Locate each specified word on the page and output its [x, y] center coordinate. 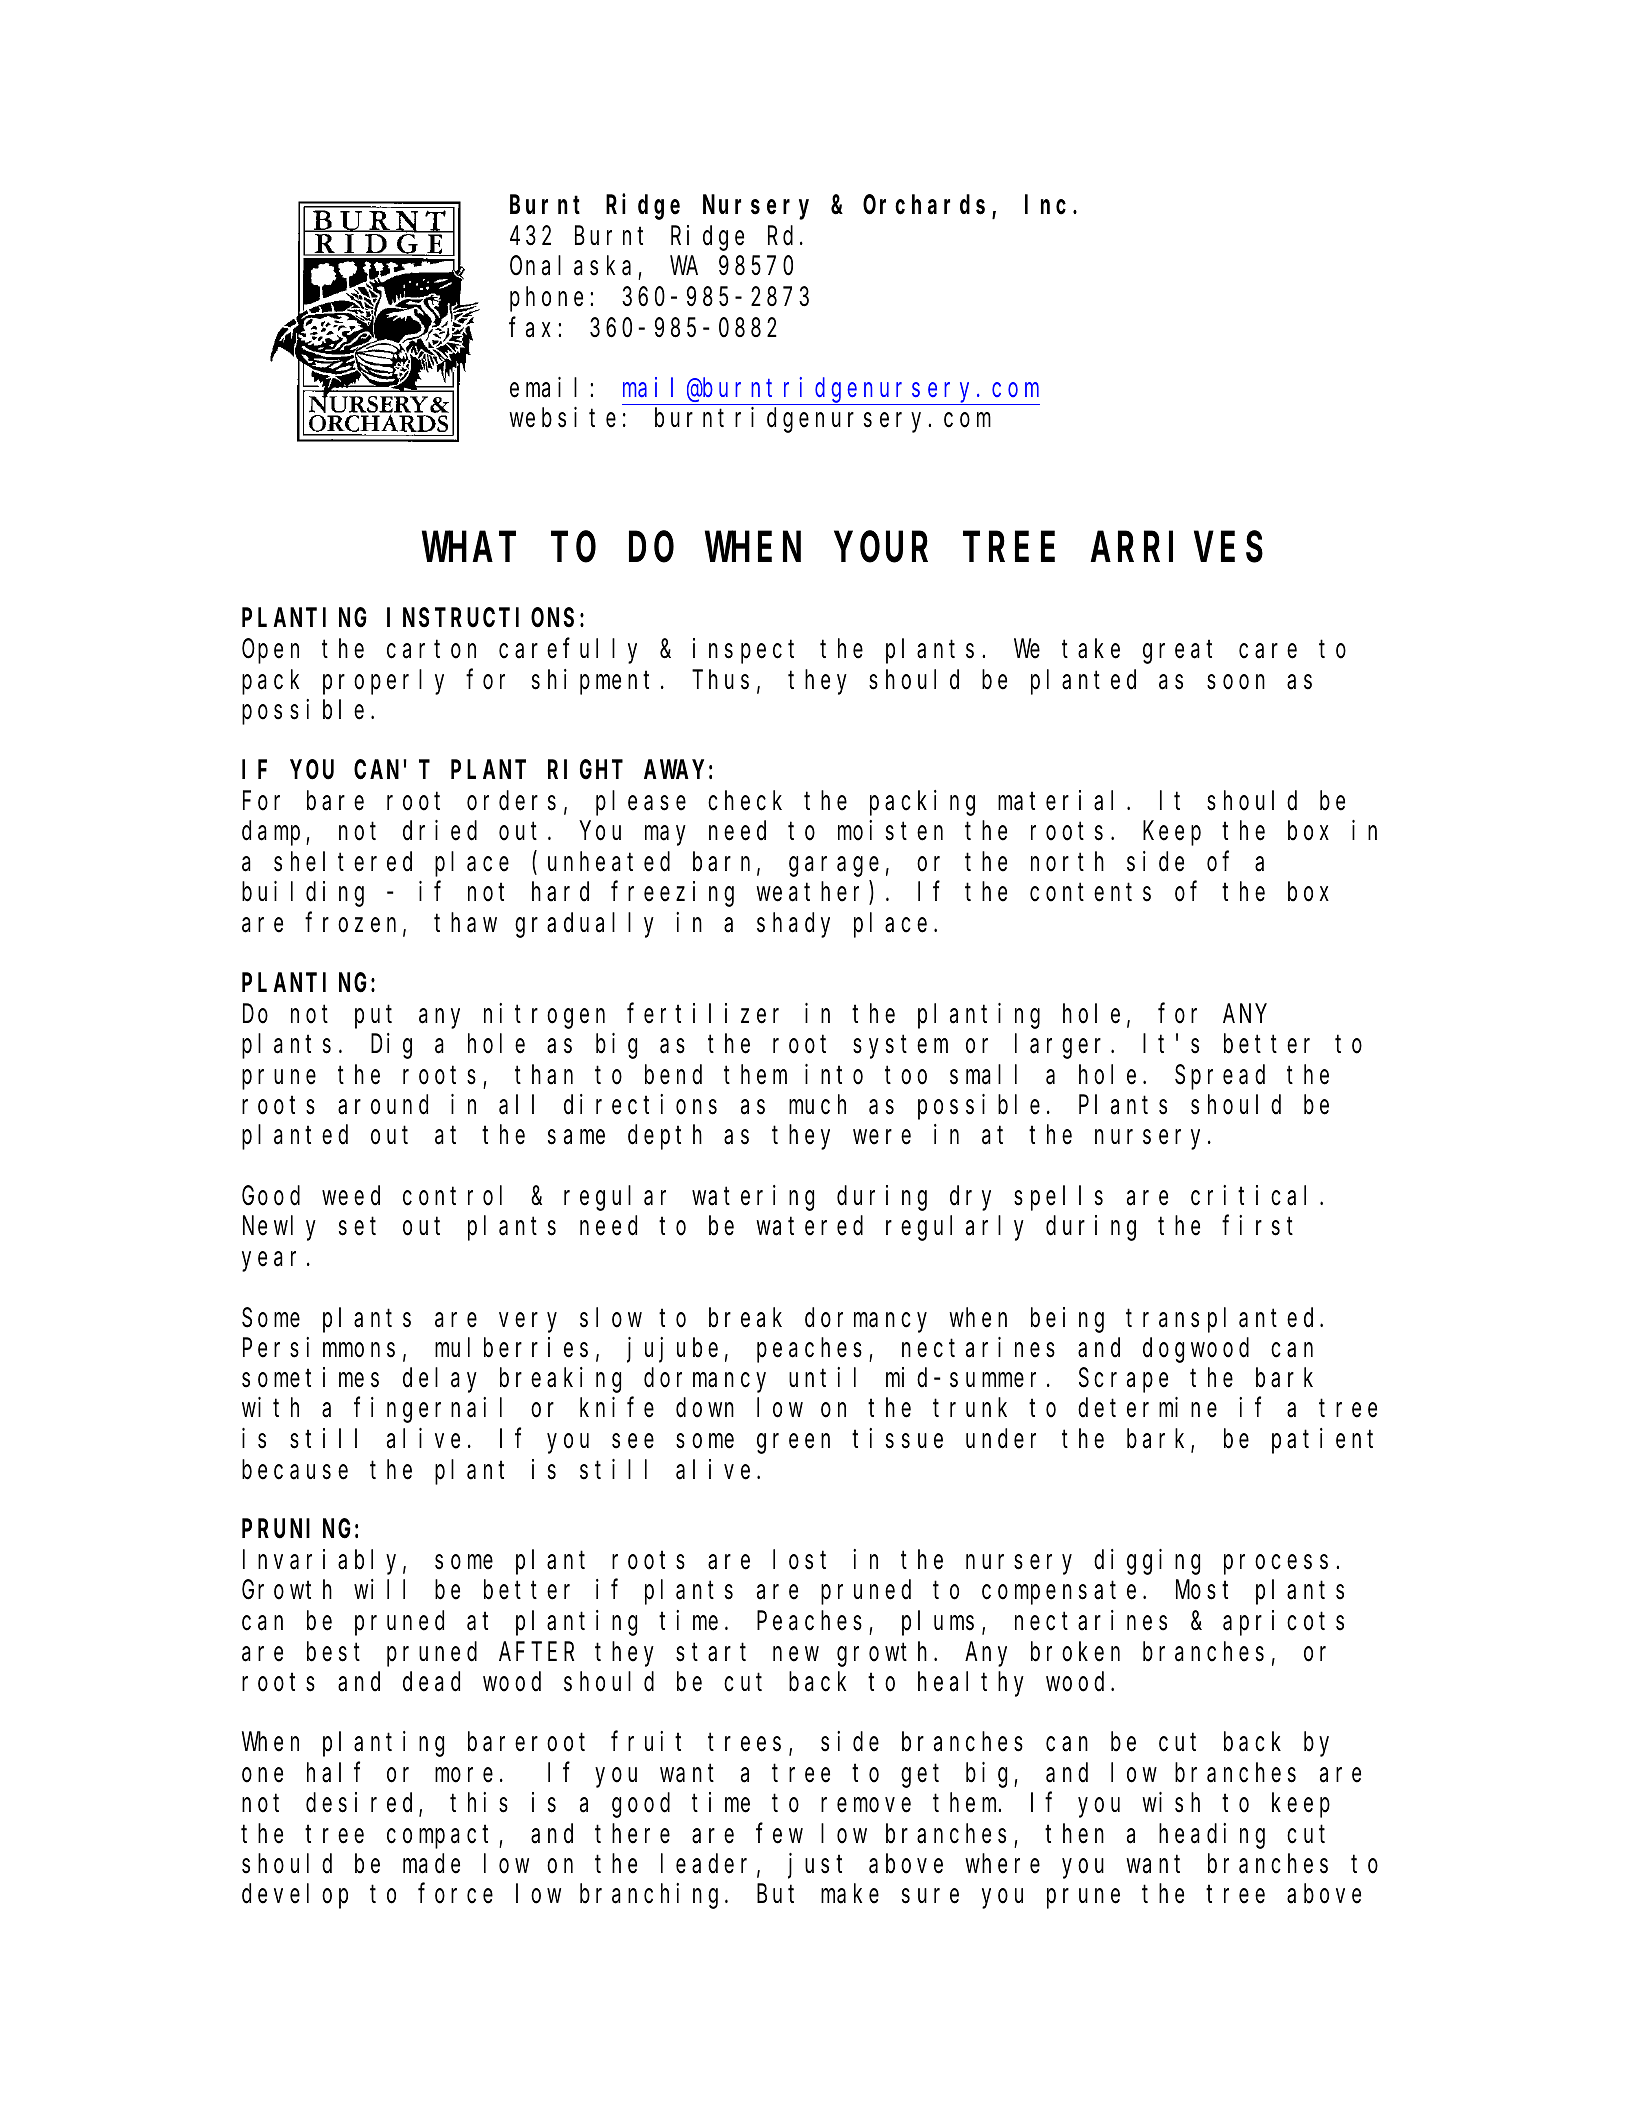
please [641, 803]
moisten [890, 831]
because [295, 1470]
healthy [971, 1684]
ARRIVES [1176, 549]
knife [617, 1408]
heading [1212, 1836]
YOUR [881, 549]
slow [611, 1318]
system [900, 1047]
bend [673, 1075]
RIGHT [585, 771]
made [431, 1864]
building [303, 894]
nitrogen [544, 1016]
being [1067, 1320]
